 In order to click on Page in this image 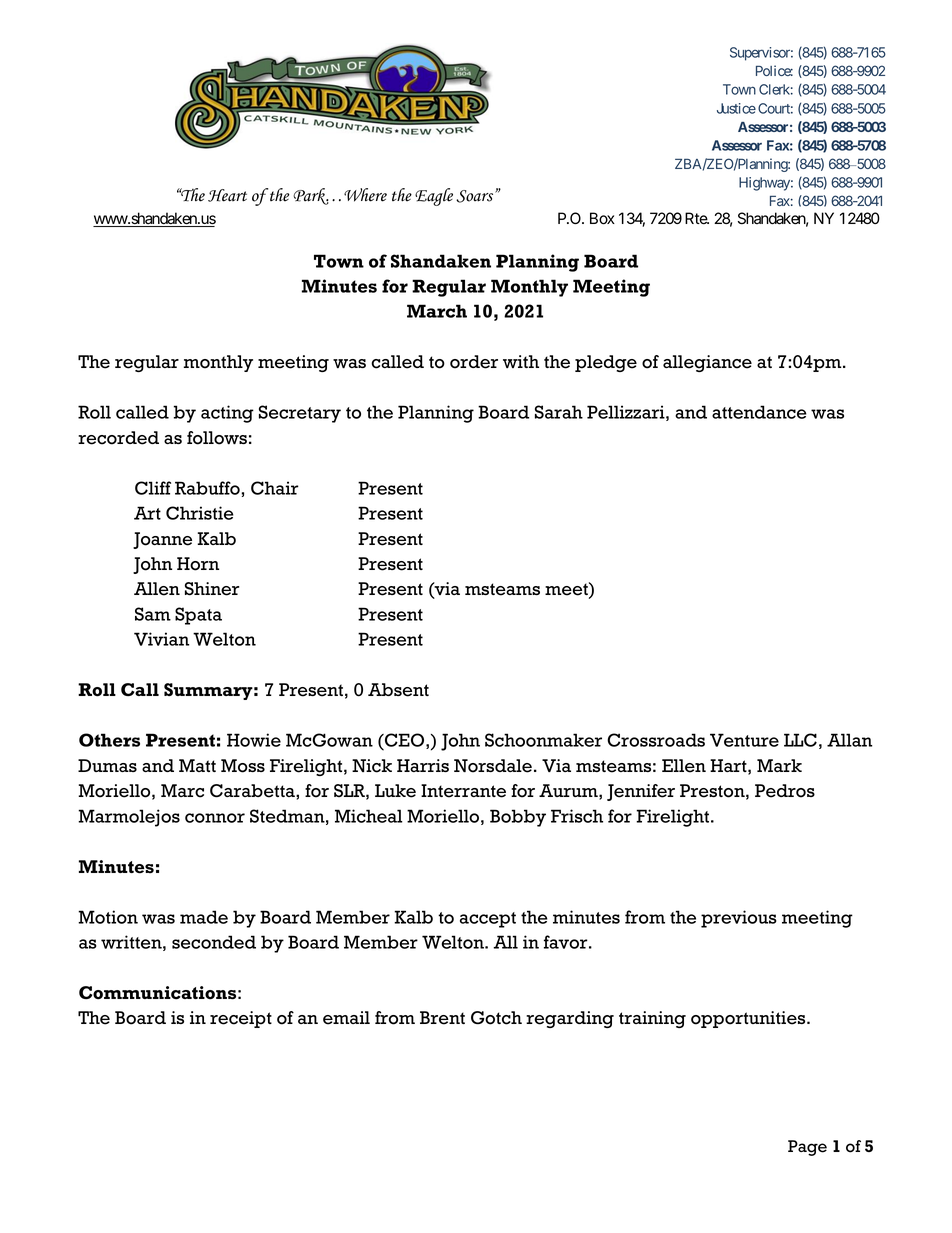, I will do `click(807, 1148)`.
